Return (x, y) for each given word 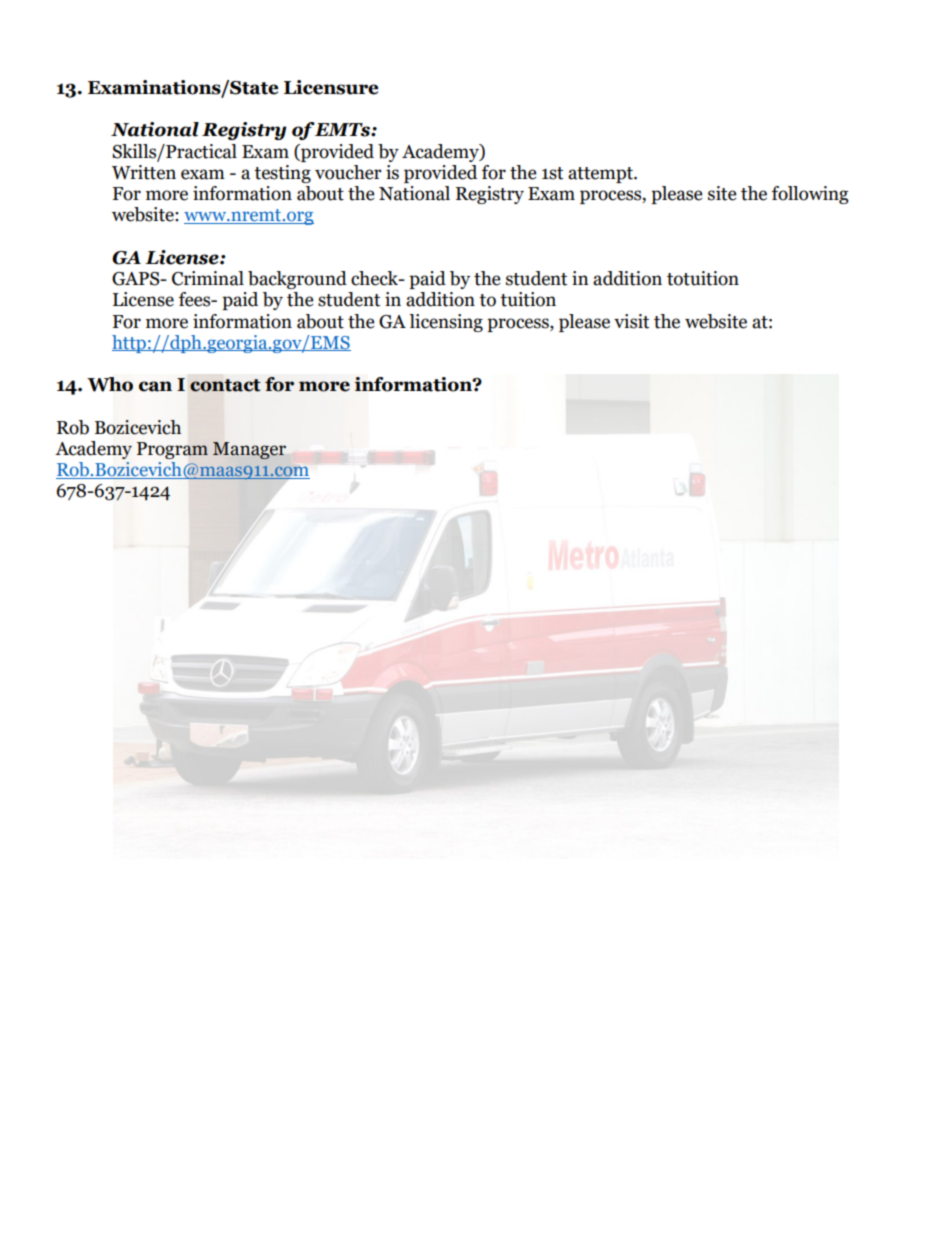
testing (282, 174)
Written (144, 172)
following (810, 195)
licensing (446, 323)
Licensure (331, 87)
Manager (249, 450)
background (297, 280)
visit (631, 321)
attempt (601, 175)
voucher (348, 172)
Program (172, 450)
